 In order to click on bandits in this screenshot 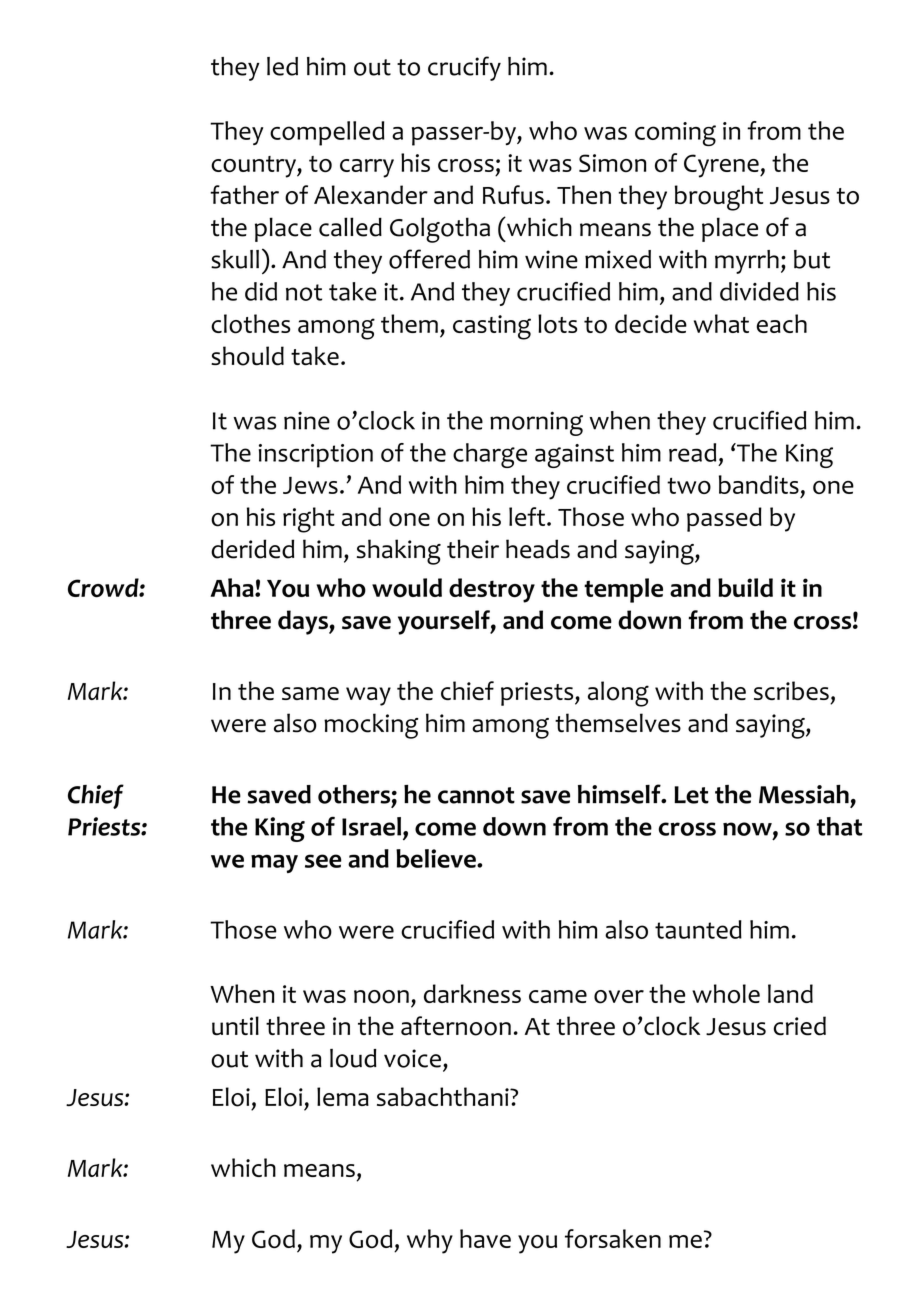, I will do `click(759, 484)`.
